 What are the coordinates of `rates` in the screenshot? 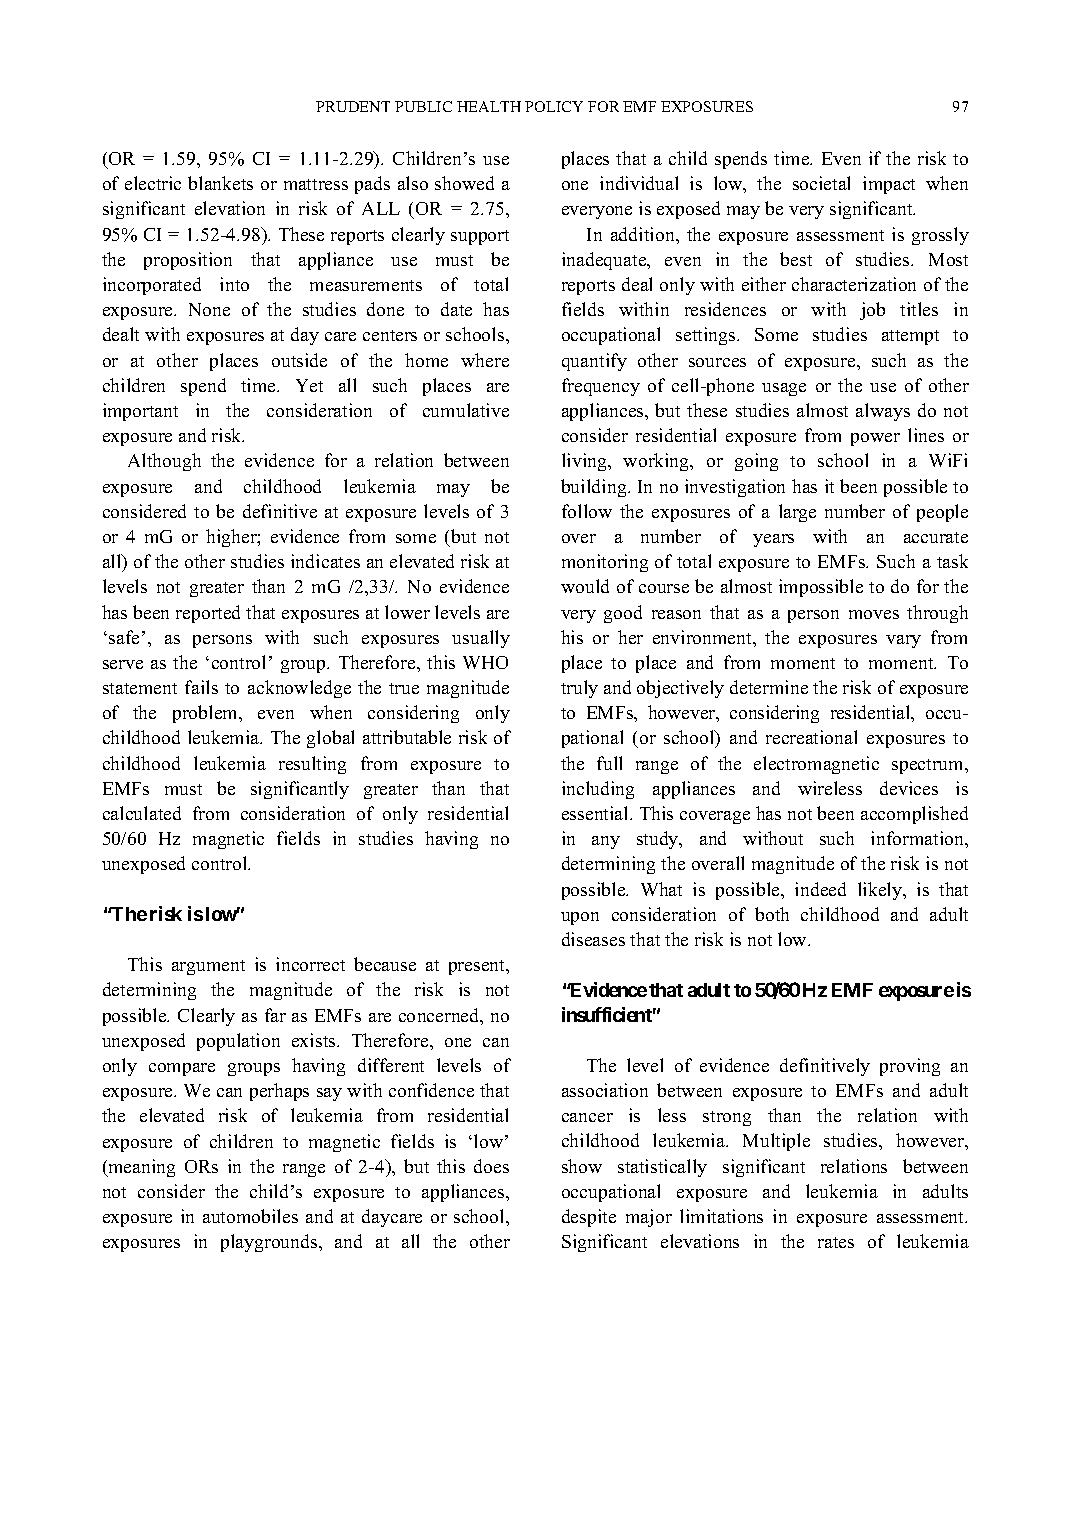 It's located at (836, 1242).
